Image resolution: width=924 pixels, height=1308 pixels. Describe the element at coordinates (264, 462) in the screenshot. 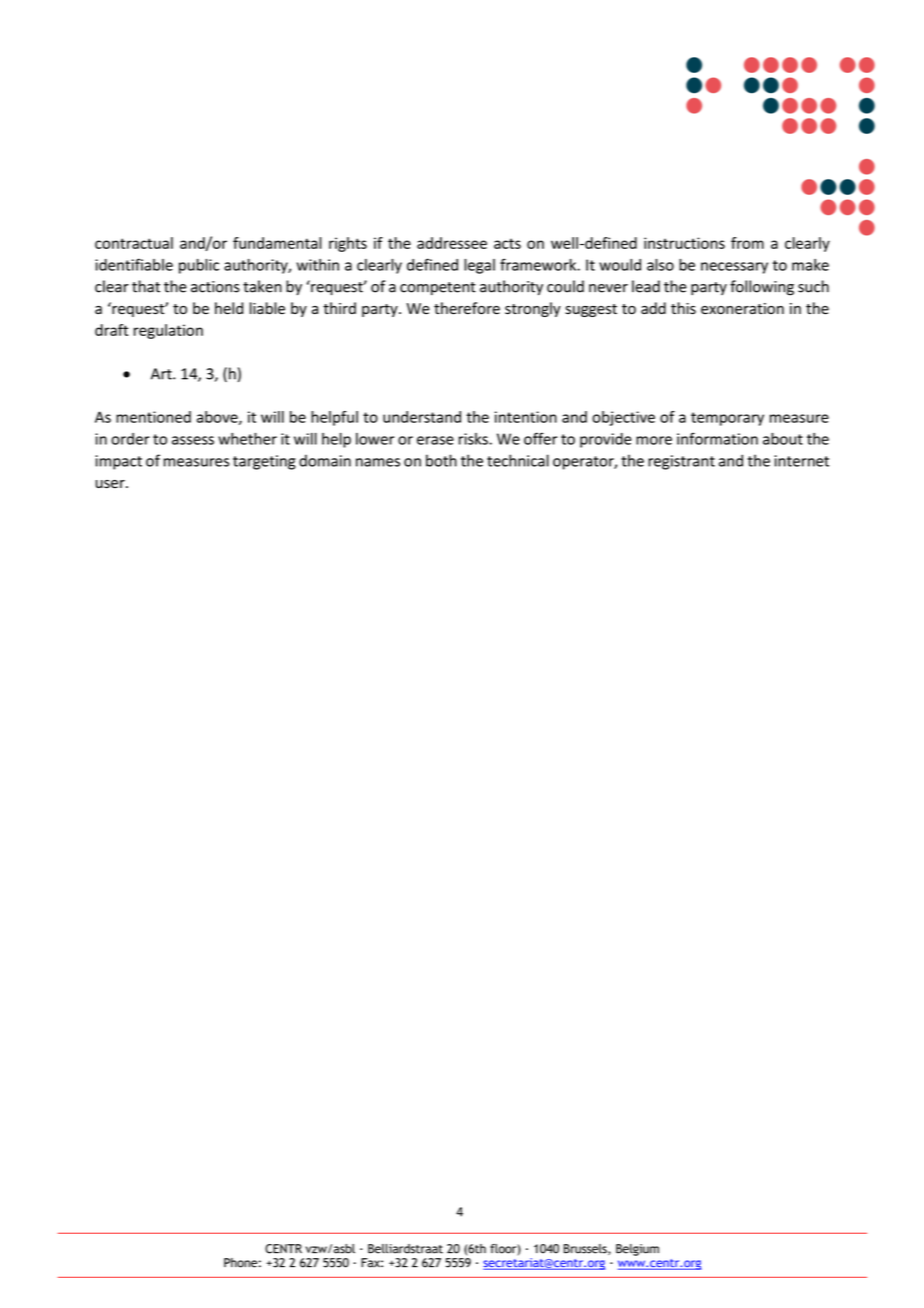

I see `targeting` at that location.
